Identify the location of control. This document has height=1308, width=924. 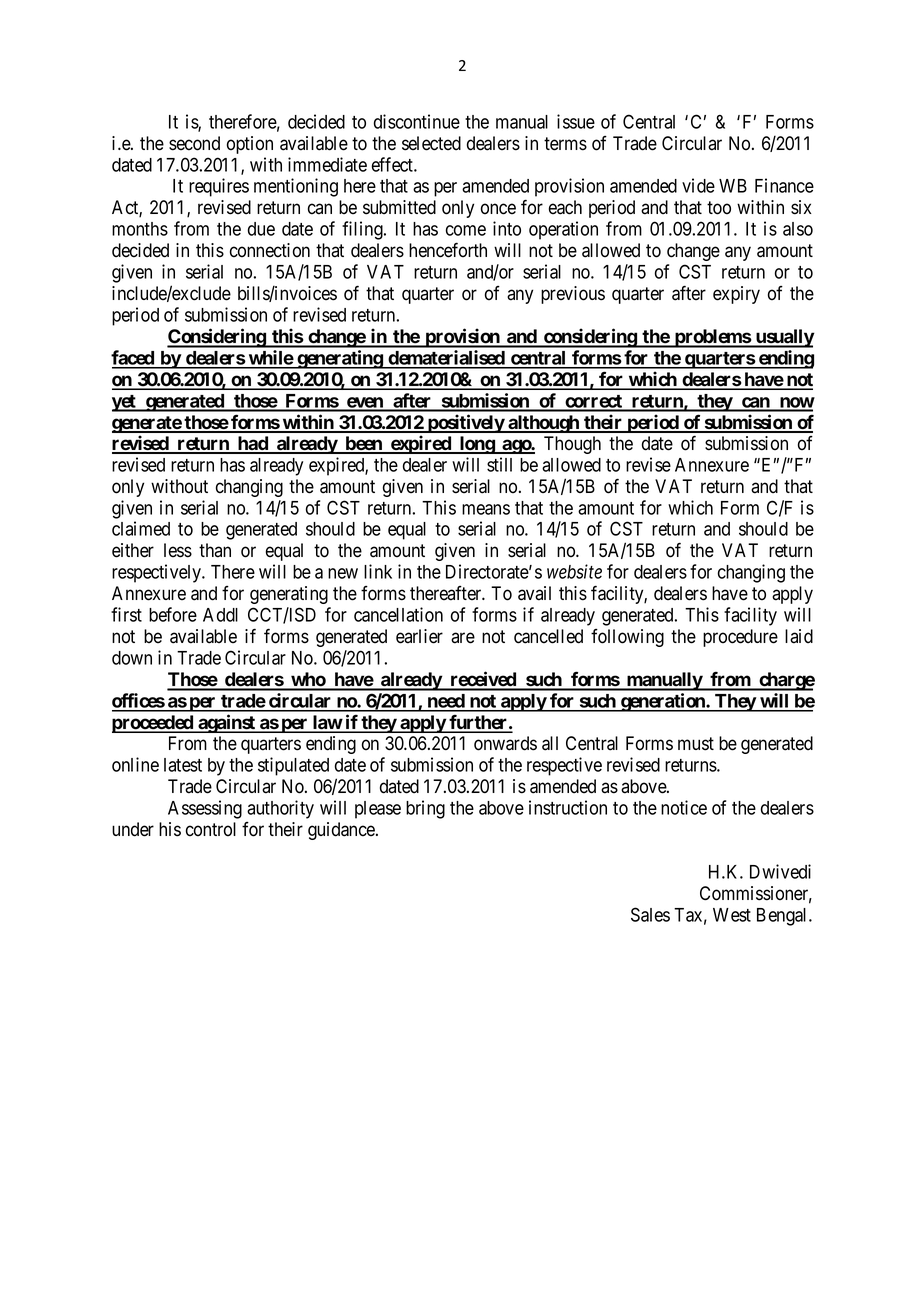
(211, 829).
